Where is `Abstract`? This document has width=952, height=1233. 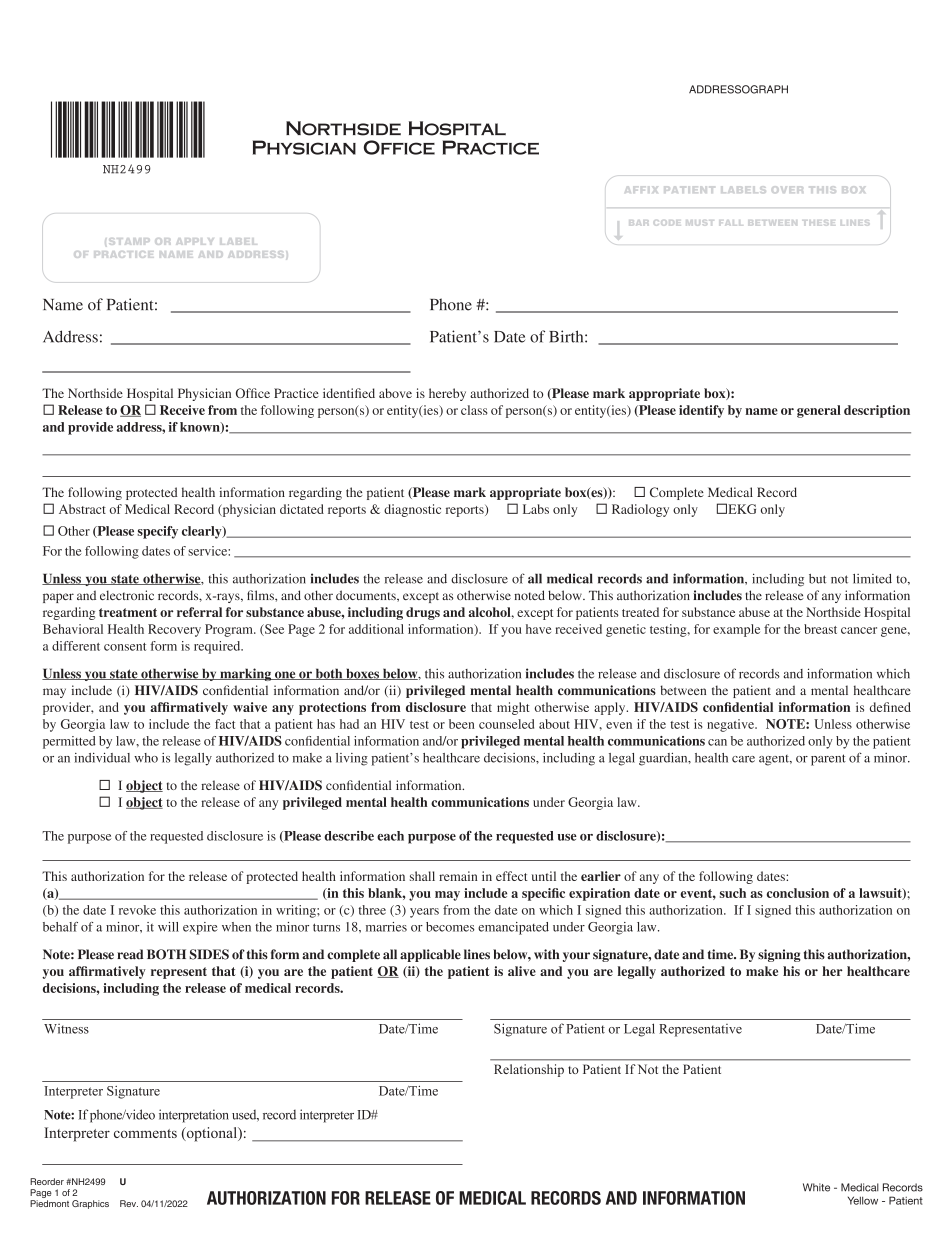
Abstract is located at coordinates (82, 509).
